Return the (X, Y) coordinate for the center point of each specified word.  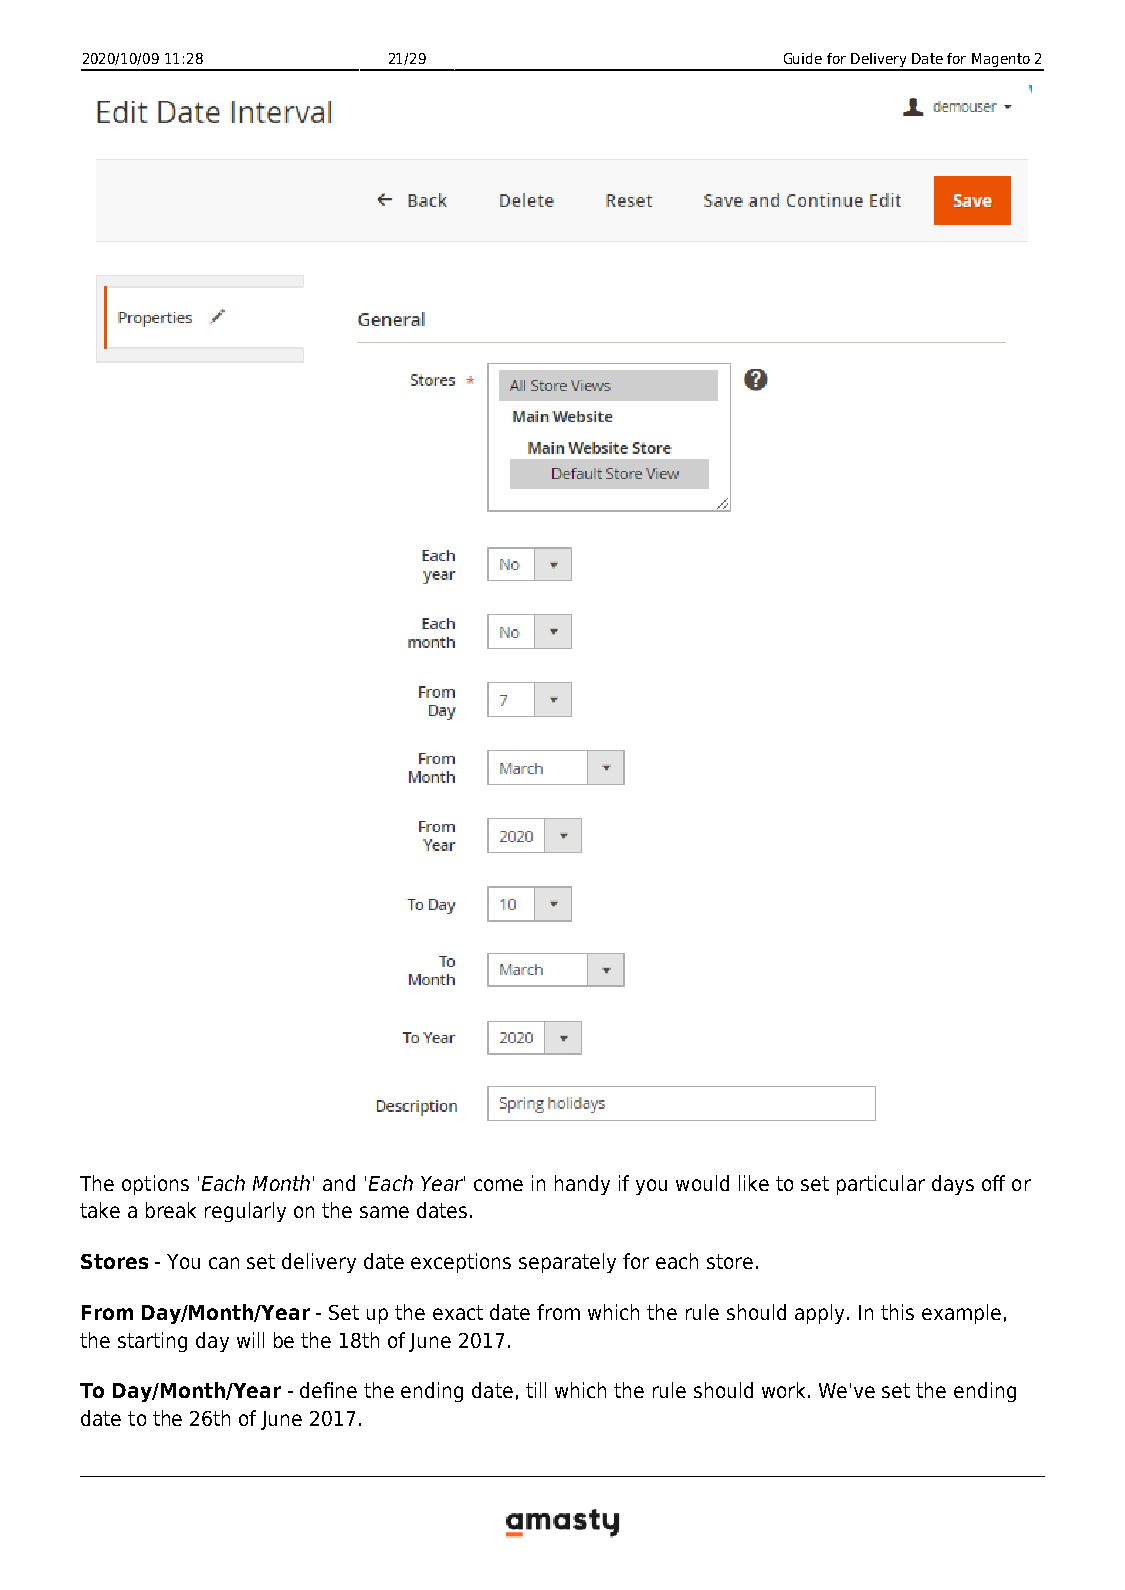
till (536, 1390)
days (953, 1185)
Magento (1001, 61)
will (250, 1340)
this (897, 1312)
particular (881, 1185)
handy (582, 1185)
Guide (803, 58)
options (155, 1185)
